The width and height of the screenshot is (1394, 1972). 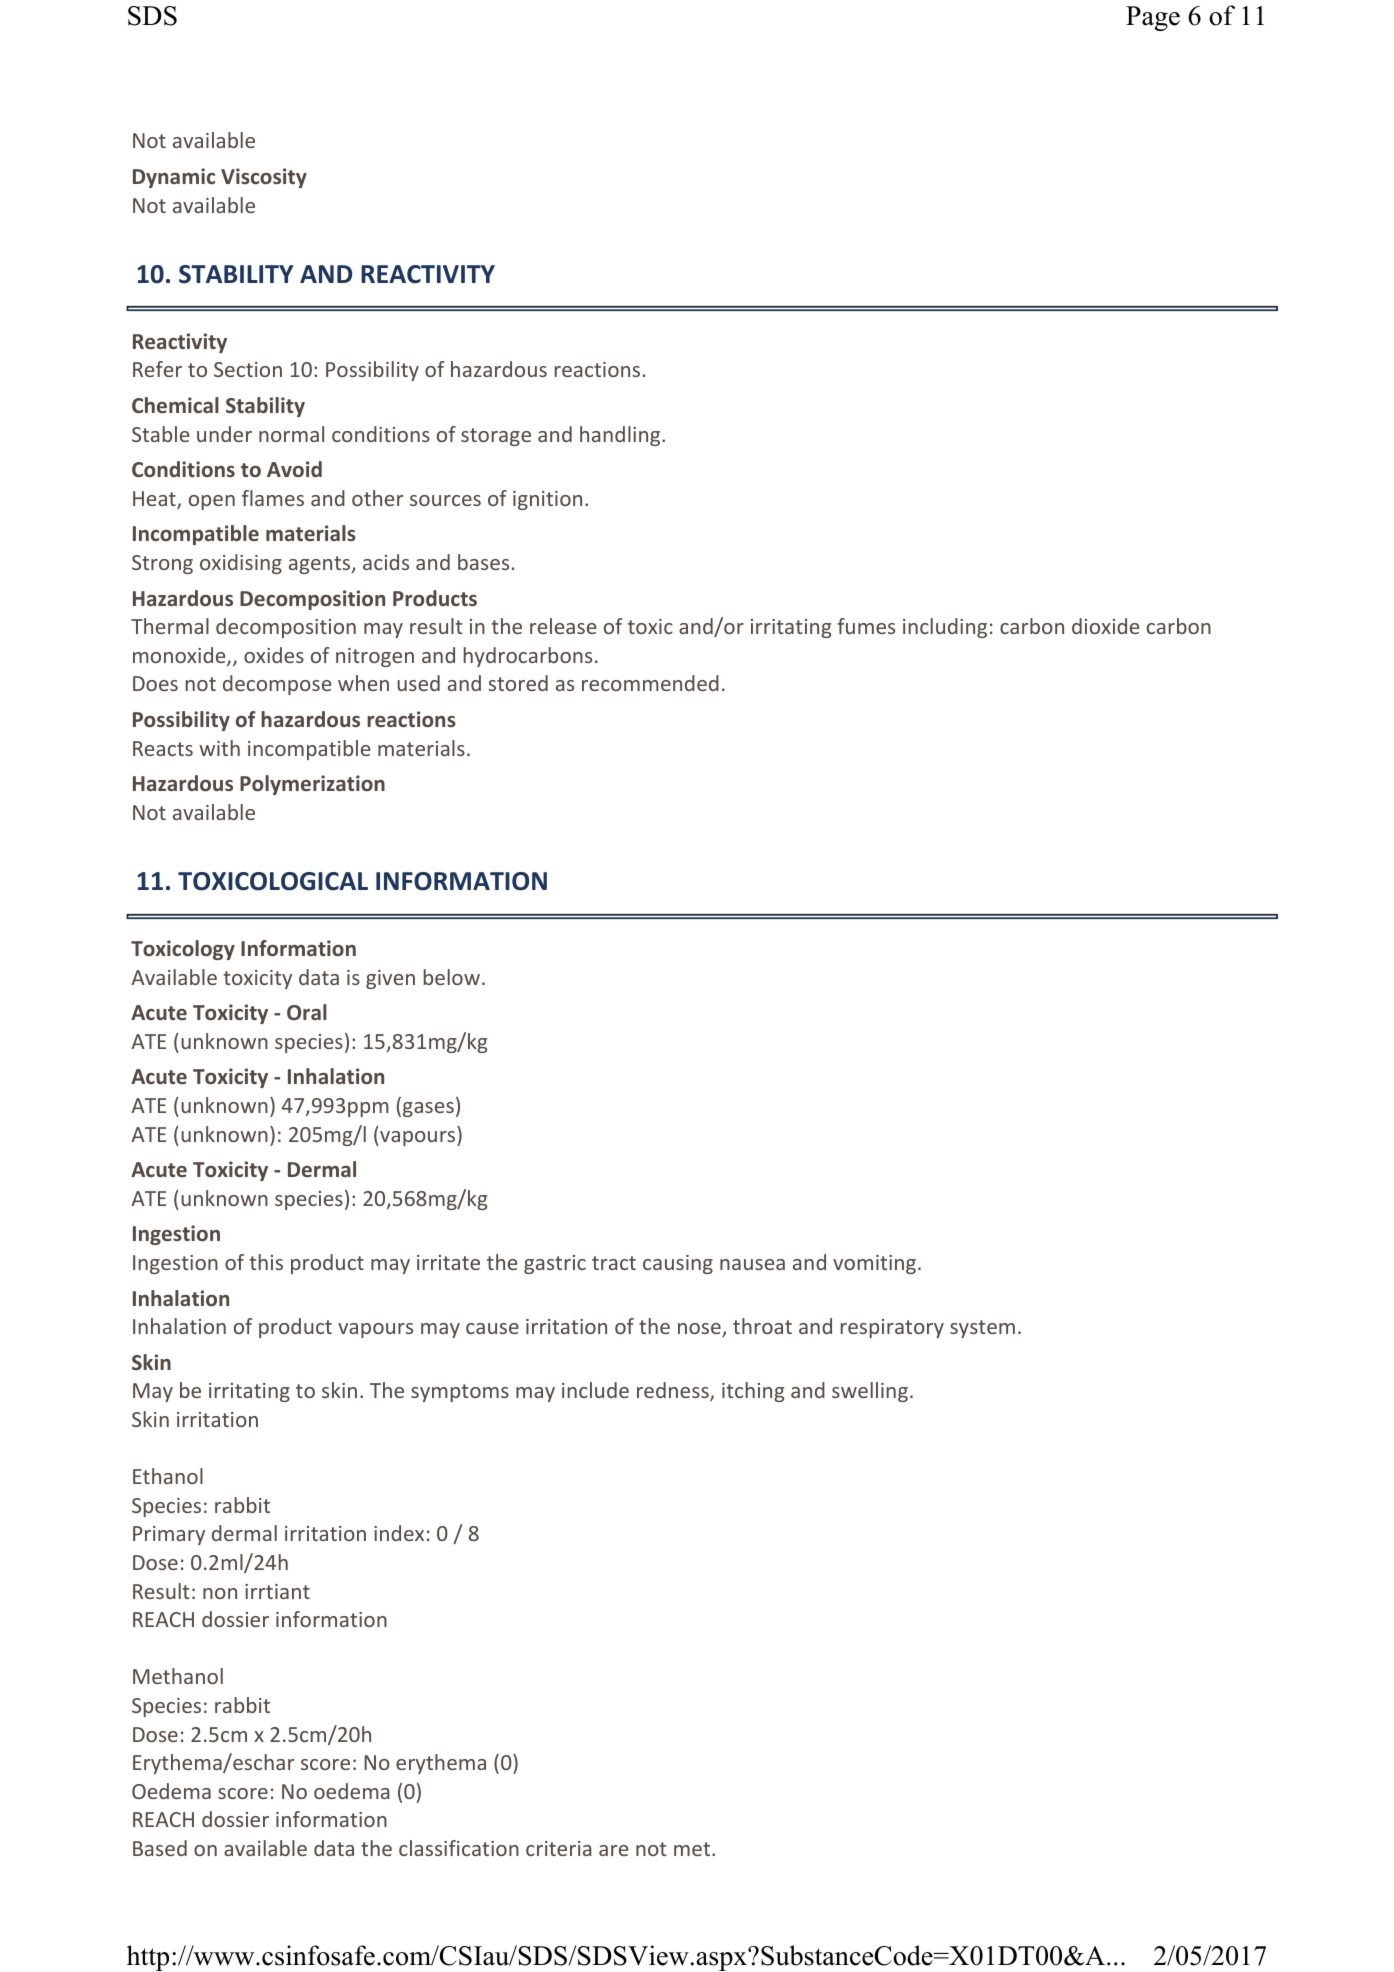 What do you see at coordinates (1105, 626) in the screenshot?
I see `dioxide` at bounding box center [1105, 626].
